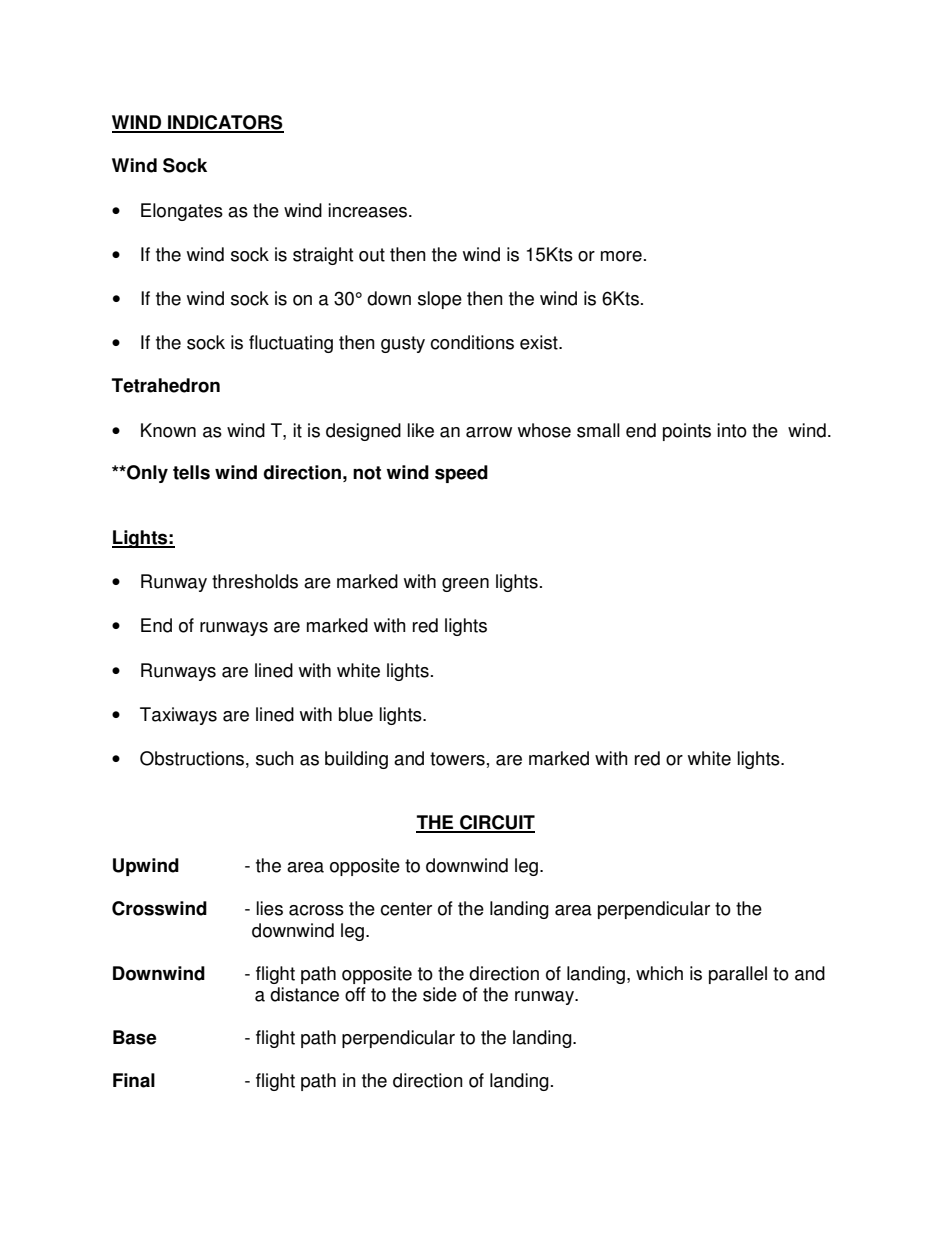 This screenshot has height=1233, width=952. I want to click on more, so click(621, 256).
